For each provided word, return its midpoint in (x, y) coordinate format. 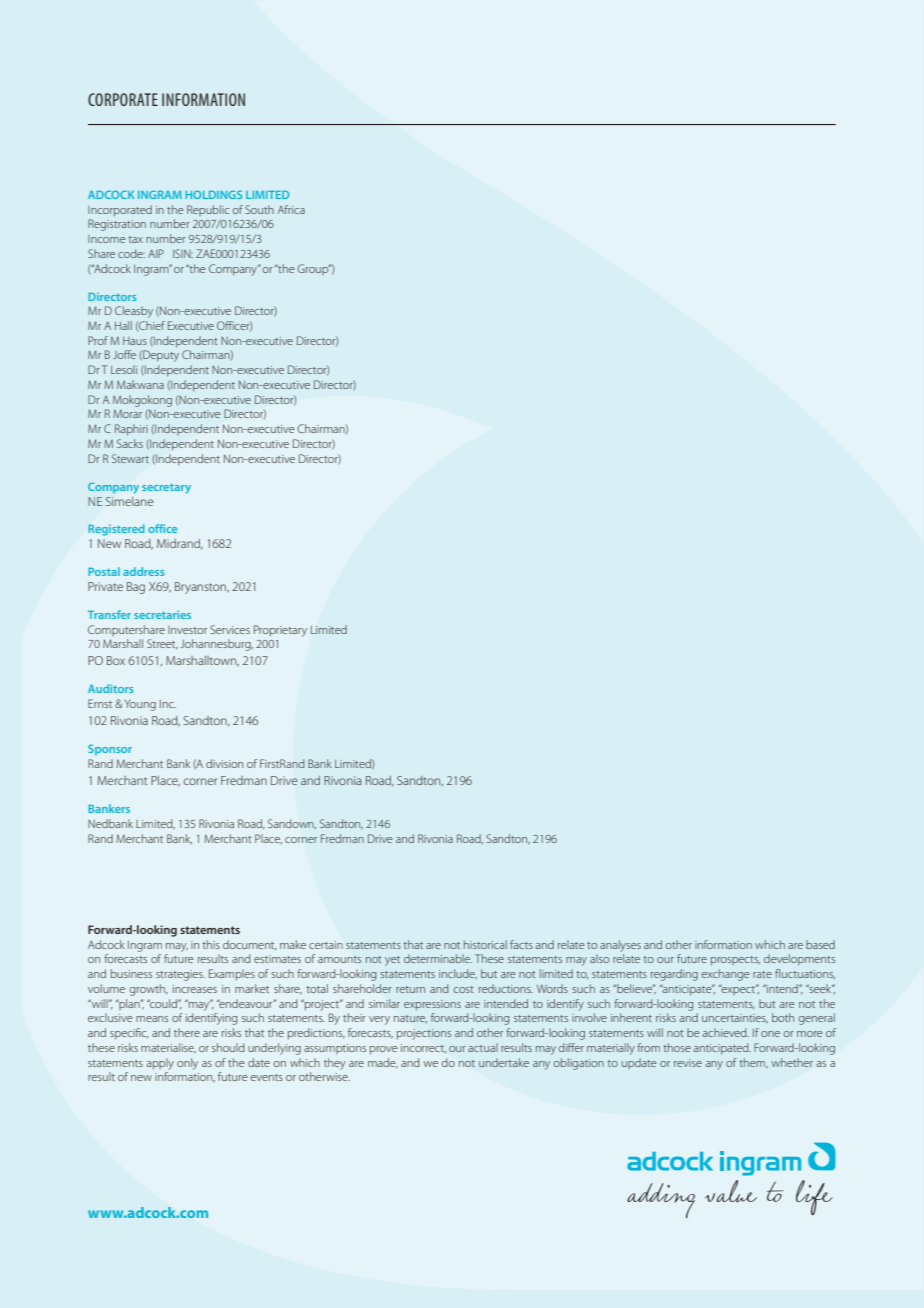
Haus (135, 341)
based (820, 944)
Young (140, 705)
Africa (291, 209)
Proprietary (280, 631)
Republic (208, 210)
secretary (166, 489)
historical (485, 944)
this (211, 944)
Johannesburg (216, 645)
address (143, 571)
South (259, 209)
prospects (735, 960)
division (224, 763)
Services (230, 629)
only (187, 1064)
